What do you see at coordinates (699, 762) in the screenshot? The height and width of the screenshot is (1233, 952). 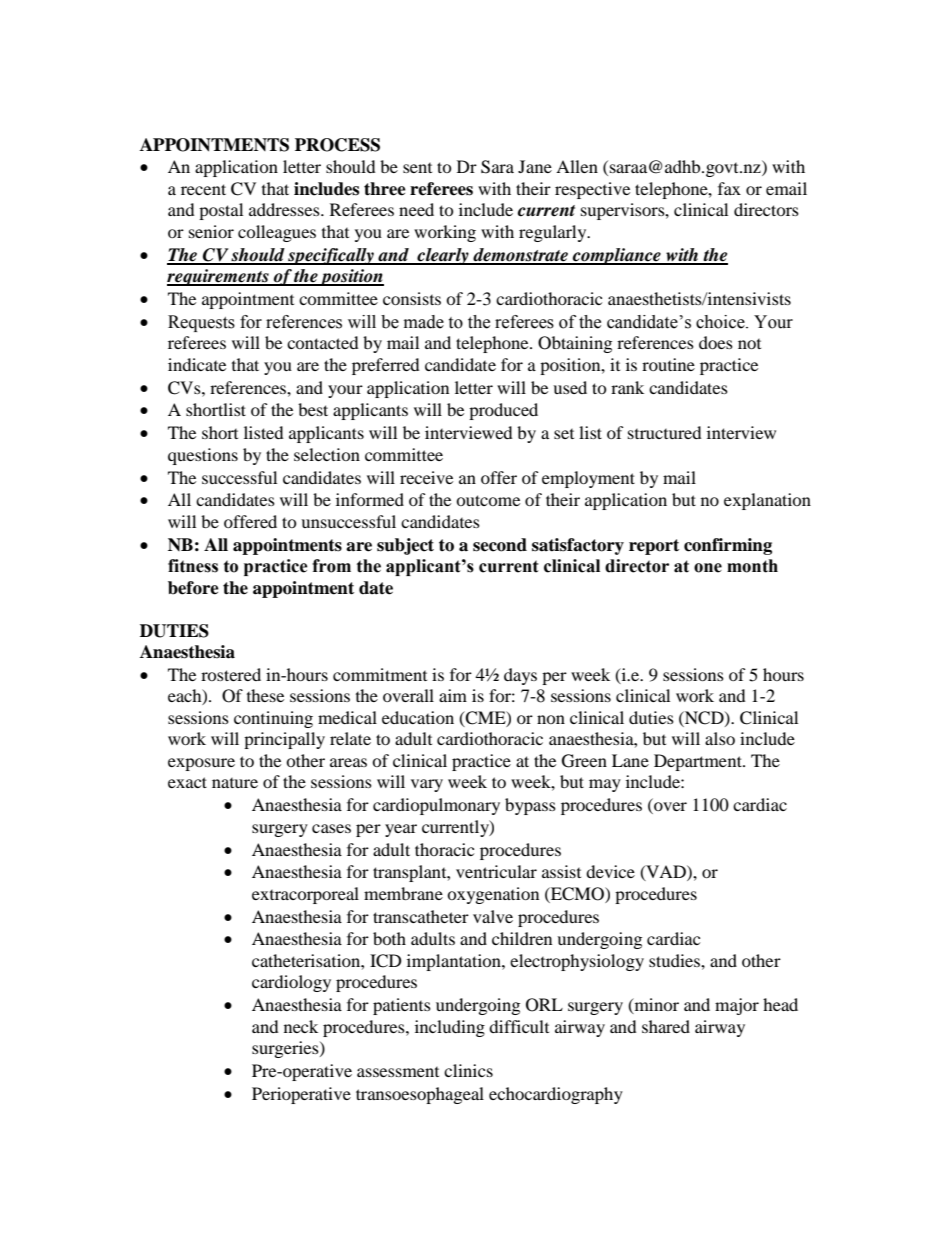 I see `Department` at bounding box center [699, 762].
